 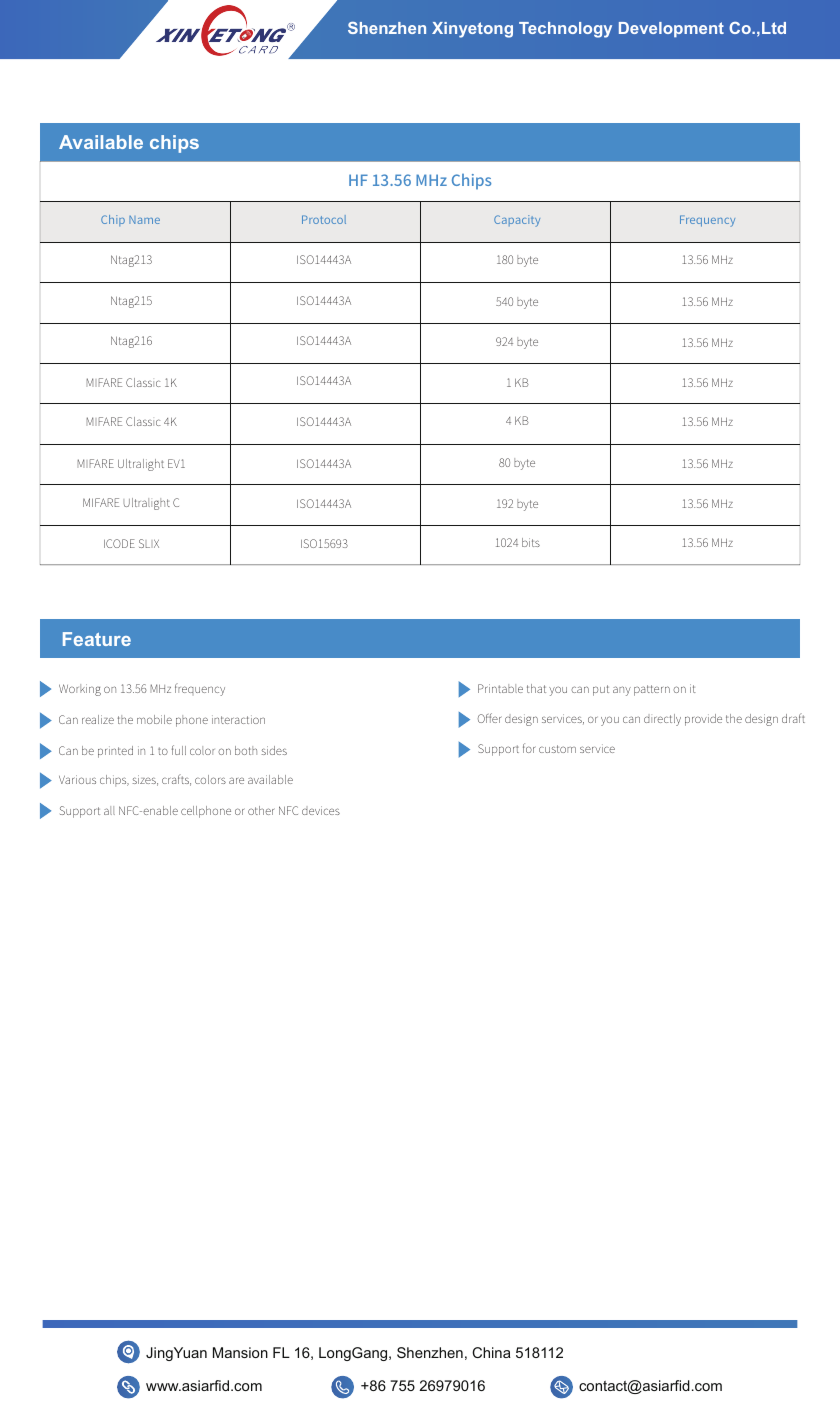 I want to click on Name, so click(x=144, y=220).
